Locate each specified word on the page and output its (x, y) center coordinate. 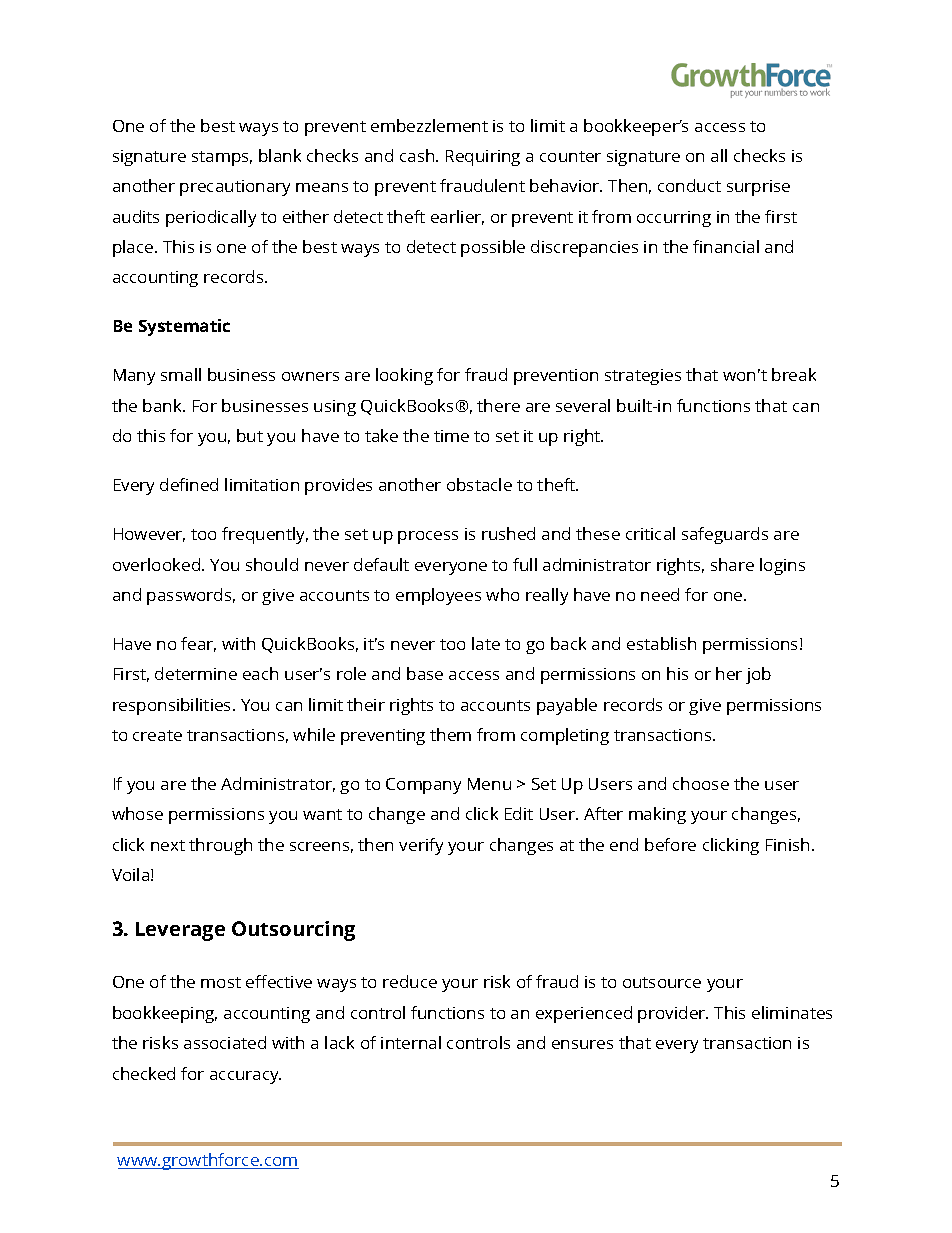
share (732, 564)
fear (198, 644)
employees (438, 596)
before (670, 844)
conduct (689, 185)
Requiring (483, 158)
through (220, 846)
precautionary (235, 188)
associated (225, 1042)
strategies (643, 377)
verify (421, 846)
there (498, 405)
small (181, 374)
